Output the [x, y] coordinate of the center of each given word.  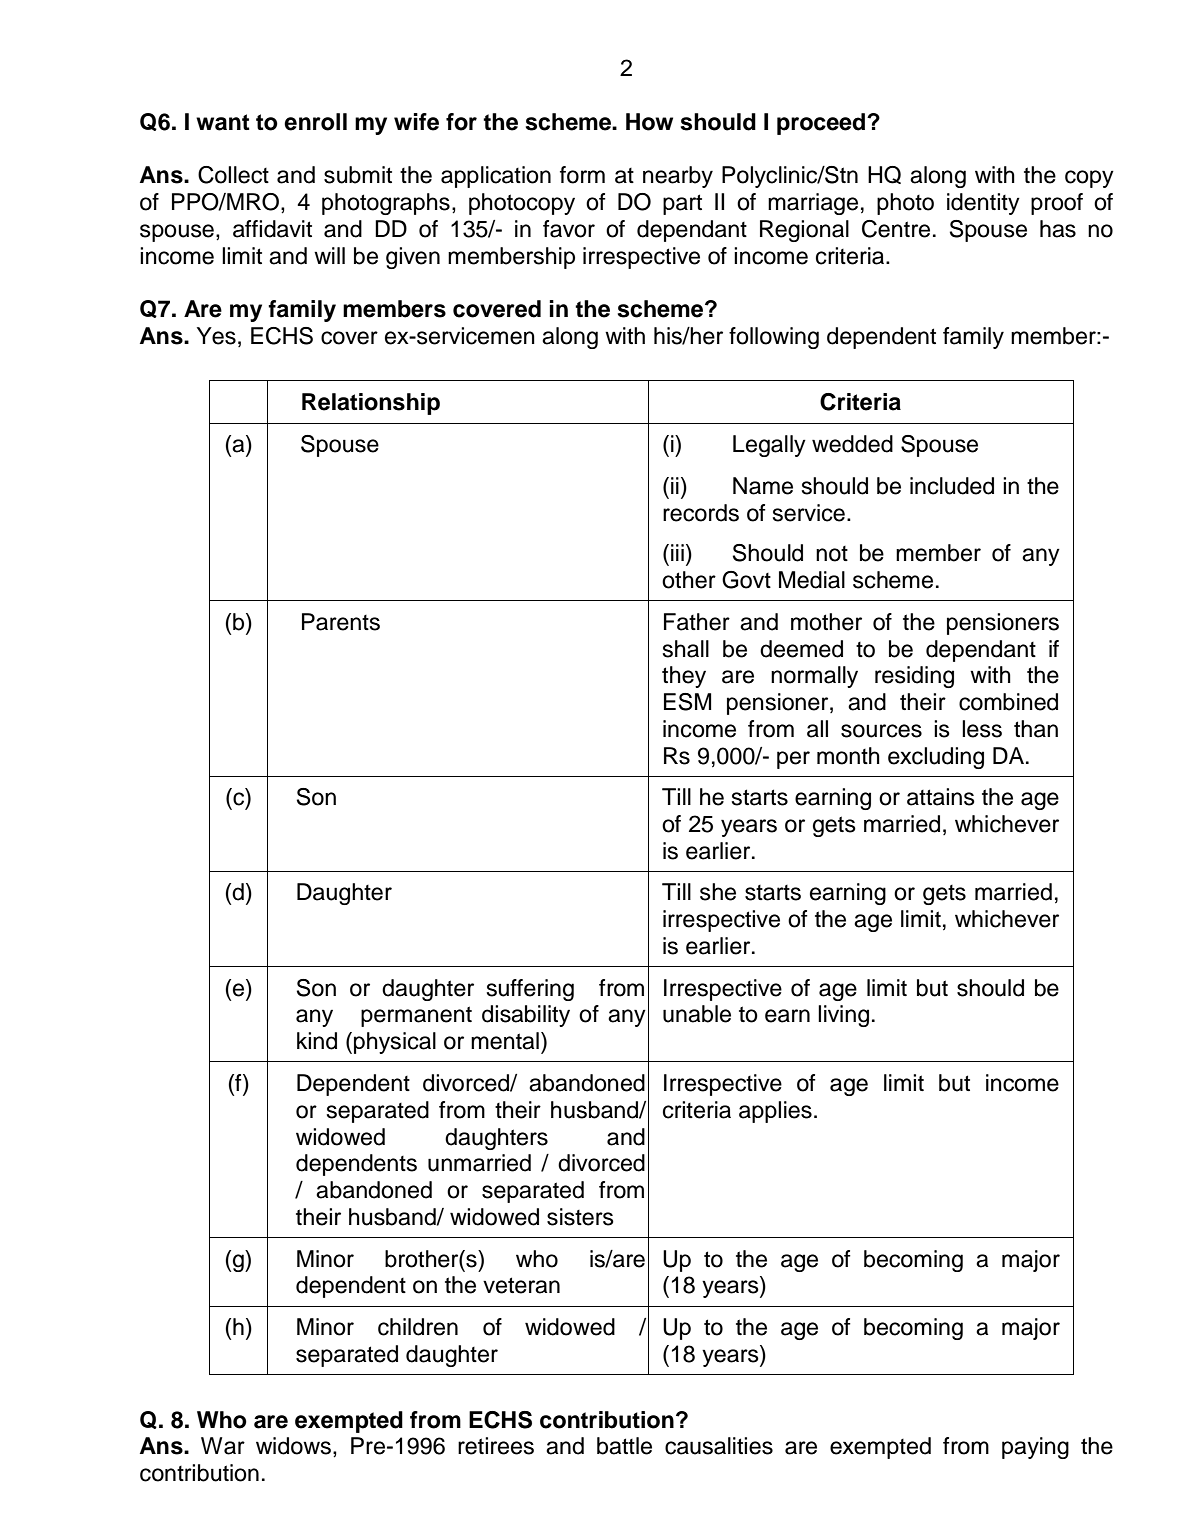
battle [624, 1446]
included [952, 486]
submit [358, 175]
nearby [678, 177]
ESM [687, 702]
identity [983, 204]
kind [317, 1041]
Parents [341, 622]
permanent [416, 1016]
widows [293, 1446]
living [843, 1016]
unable [697, 1014]
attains [941, 797]
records [701, 513]
